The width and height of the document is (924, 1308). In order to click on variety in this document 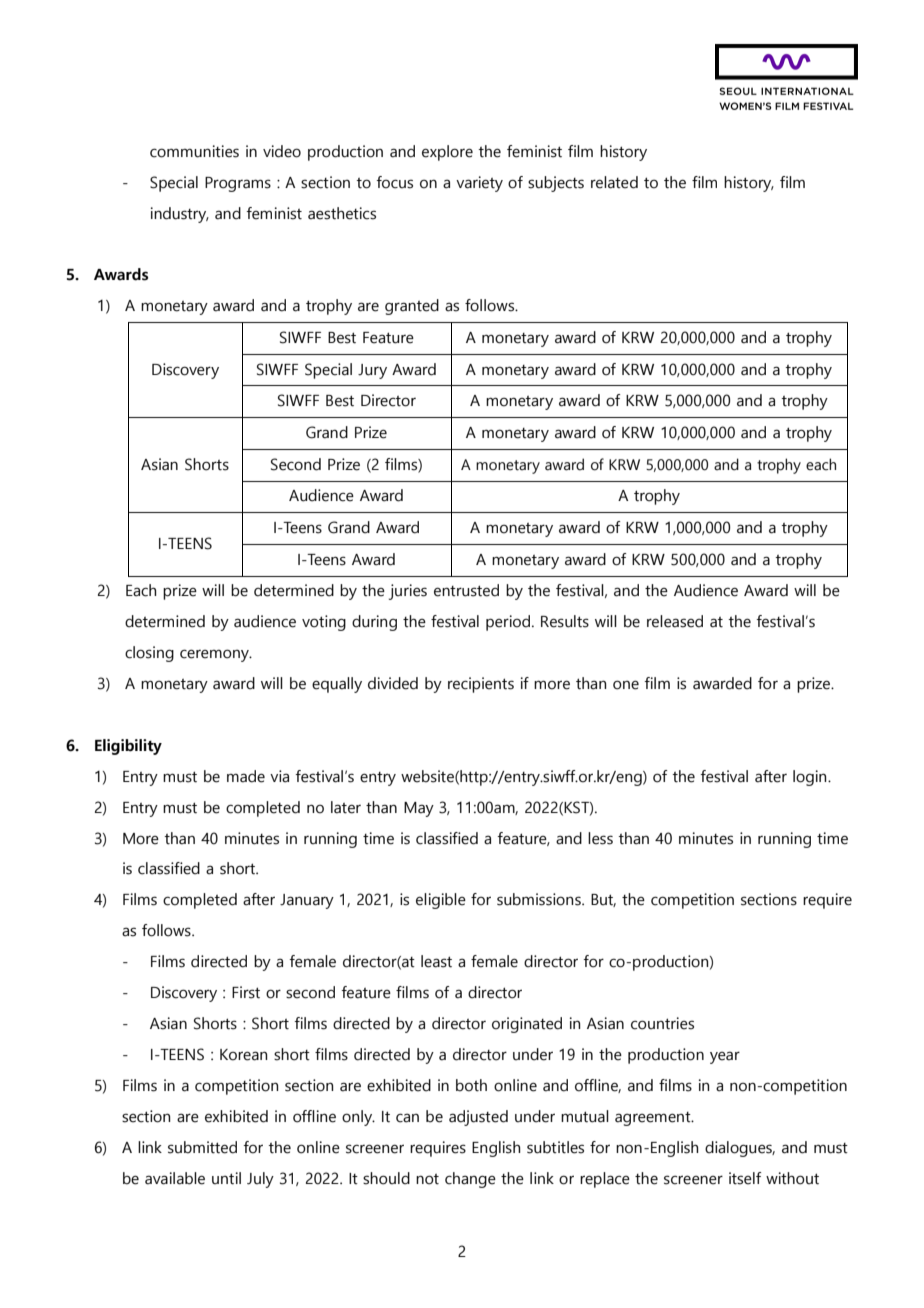, I will do `click(479, 184)`.
